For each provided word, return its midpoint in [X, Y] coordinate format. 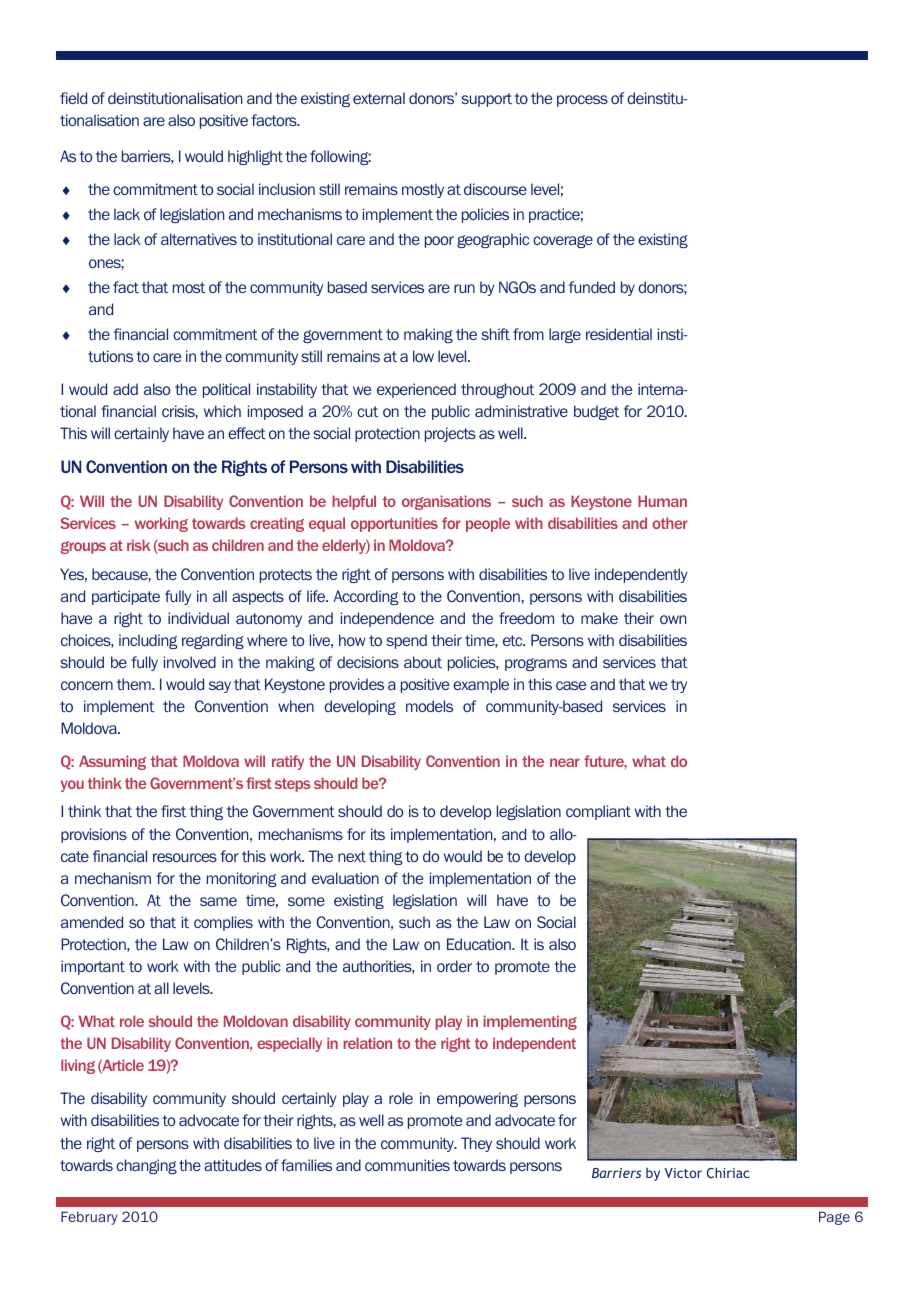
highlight [255, 157]
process [582, 101]
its [378, 834]
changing [146, 1166]
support [486, 100]
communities [407, 1165]
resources [185, 857]
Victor [683, 1173]
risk [138, 545]
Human [662, 501]
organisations [446, 502]
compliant [598, 812]
